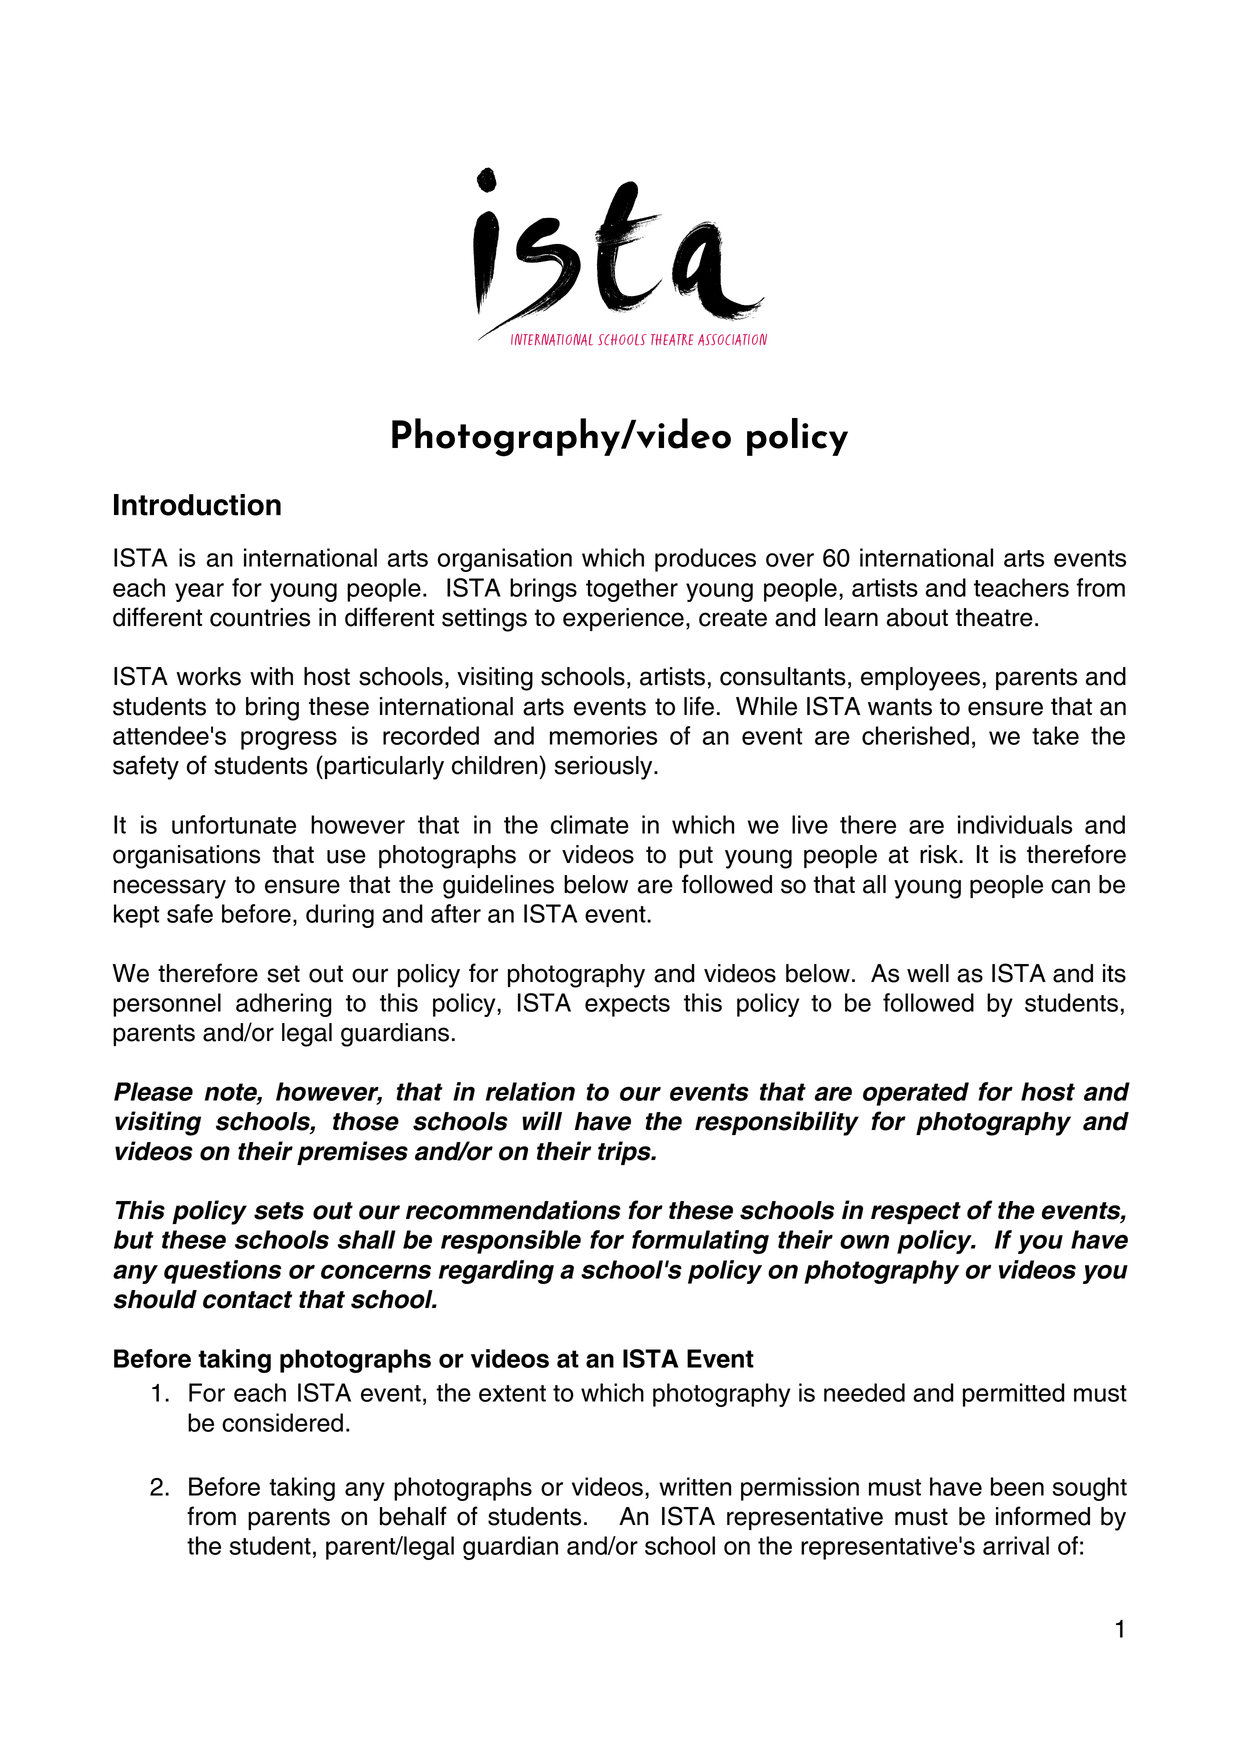 This image has height=1753, width=1240. What do you see at coordinates (279, 1211) in the image?
I see `sets` at bounding box center [279, 1211].
